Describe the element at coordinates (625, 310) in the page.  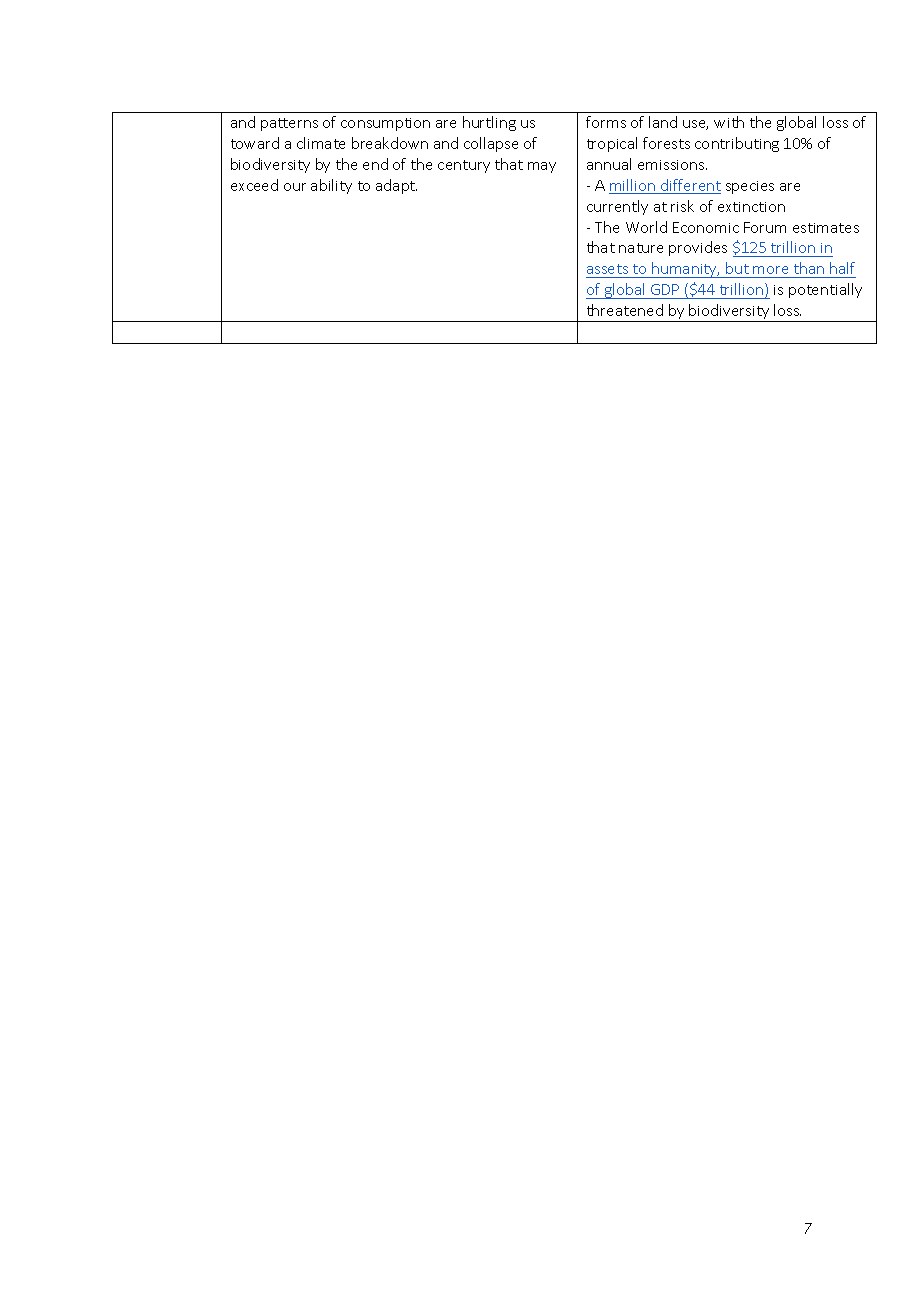
I see `threatened` at that location.
